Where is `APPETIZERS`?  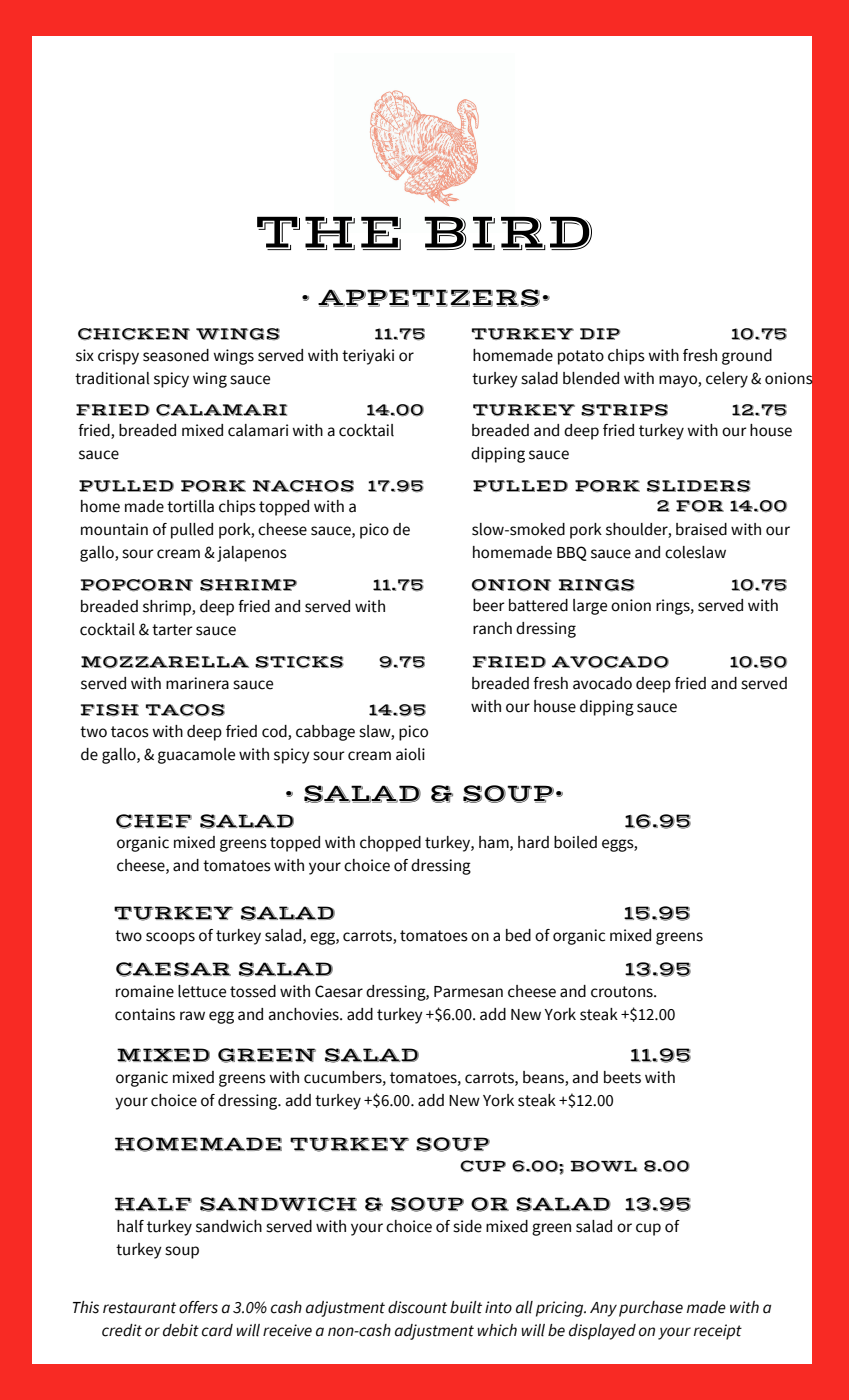 APPETIZERS is located at coordinates (429, 298).
